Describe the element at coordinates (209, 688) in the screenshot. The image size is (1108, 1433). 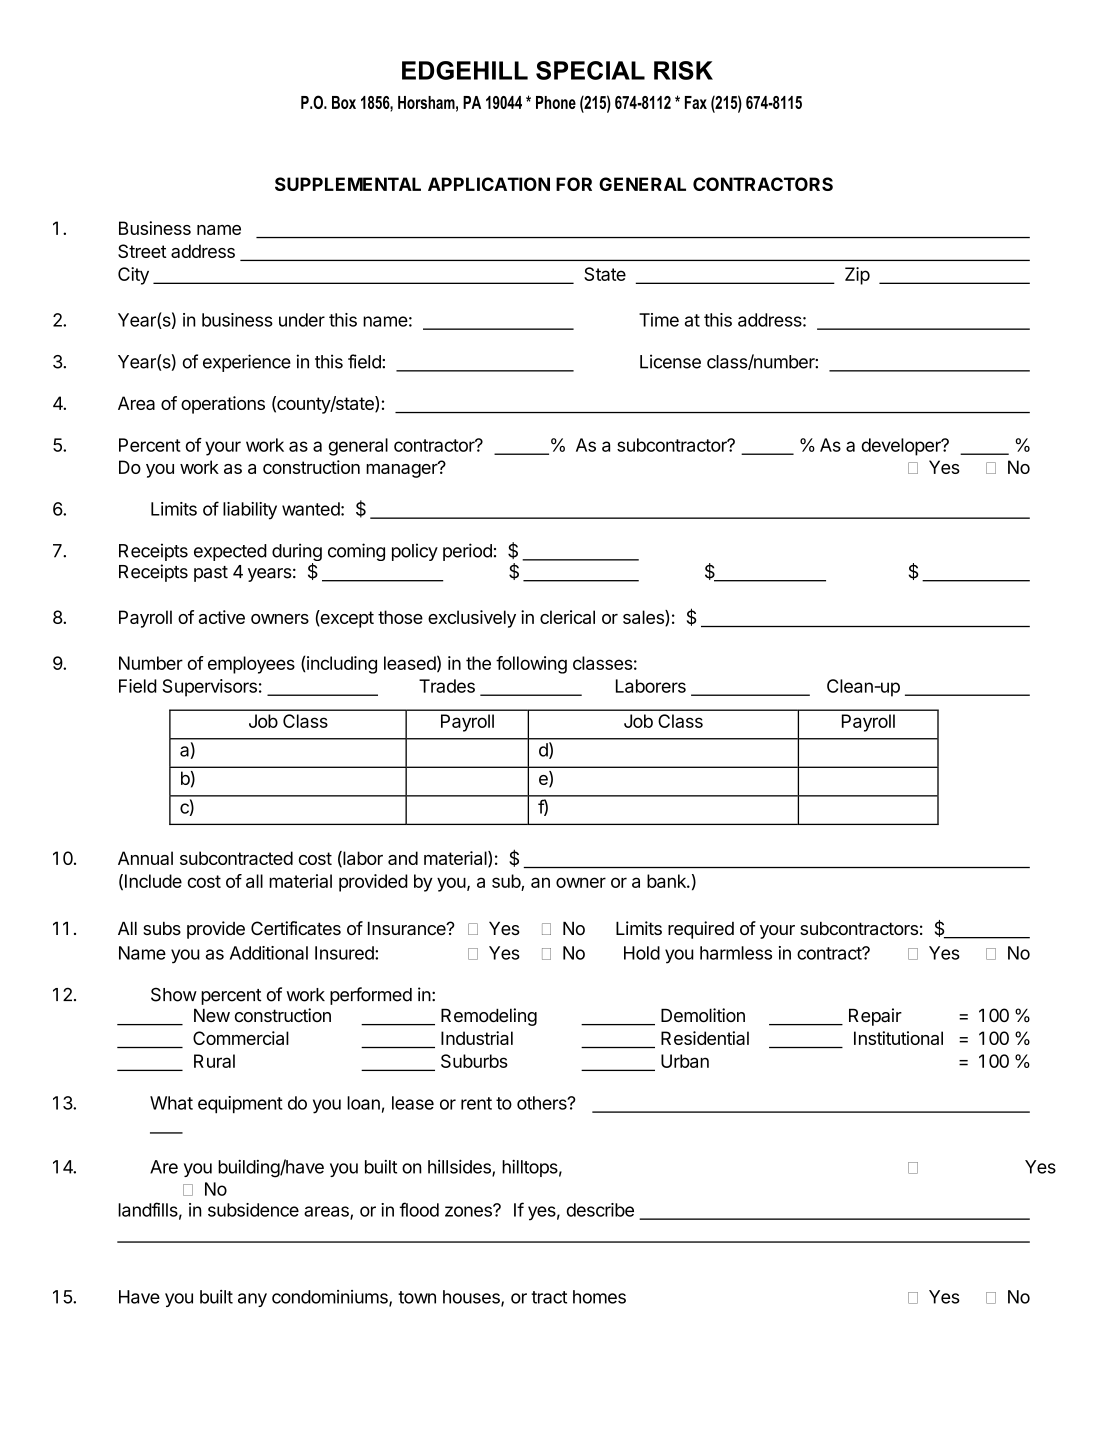
I see `Supervisors` at that location.
